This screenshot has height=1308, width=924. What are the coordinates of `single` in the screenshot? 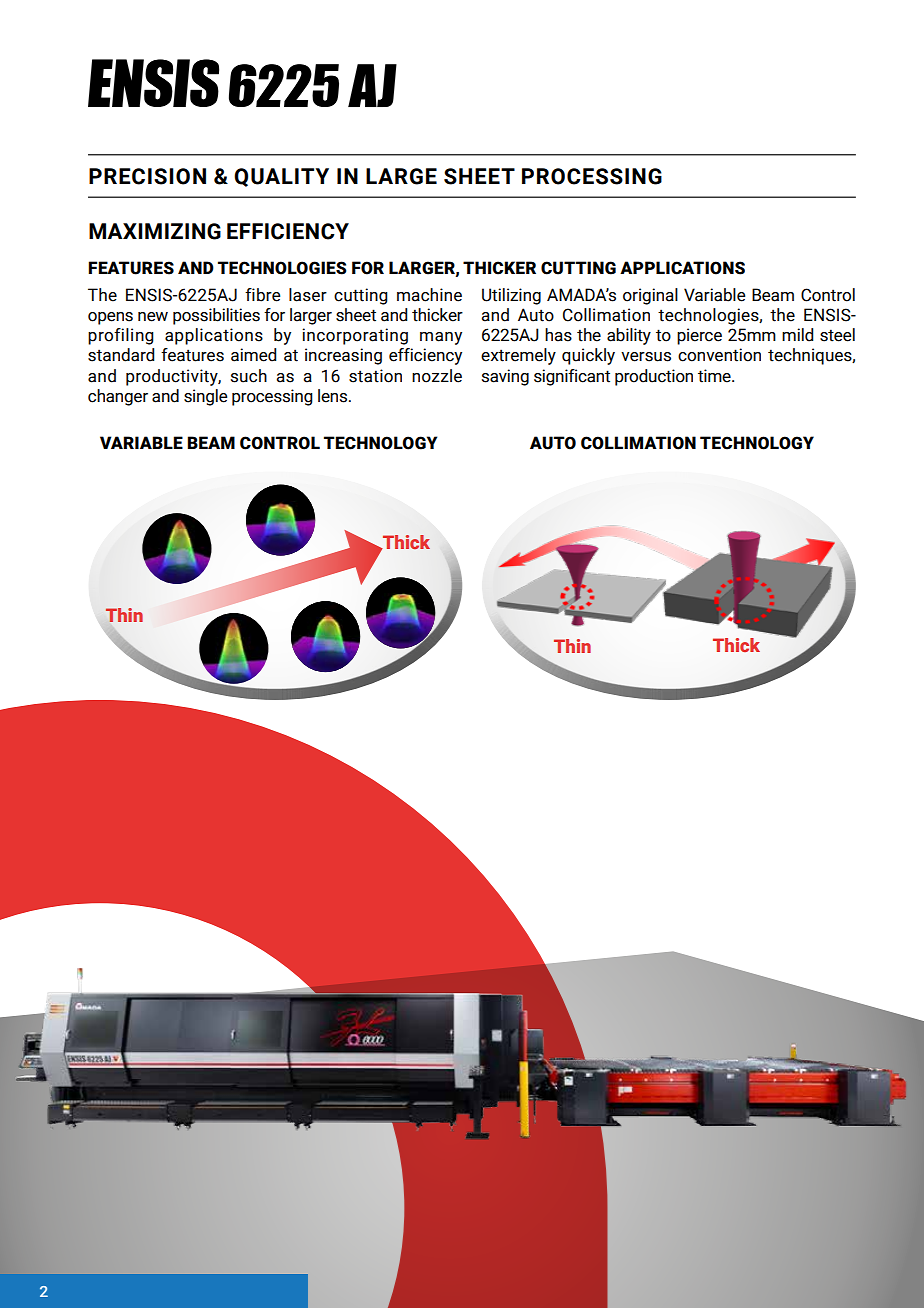 It's located at (205, 397).
